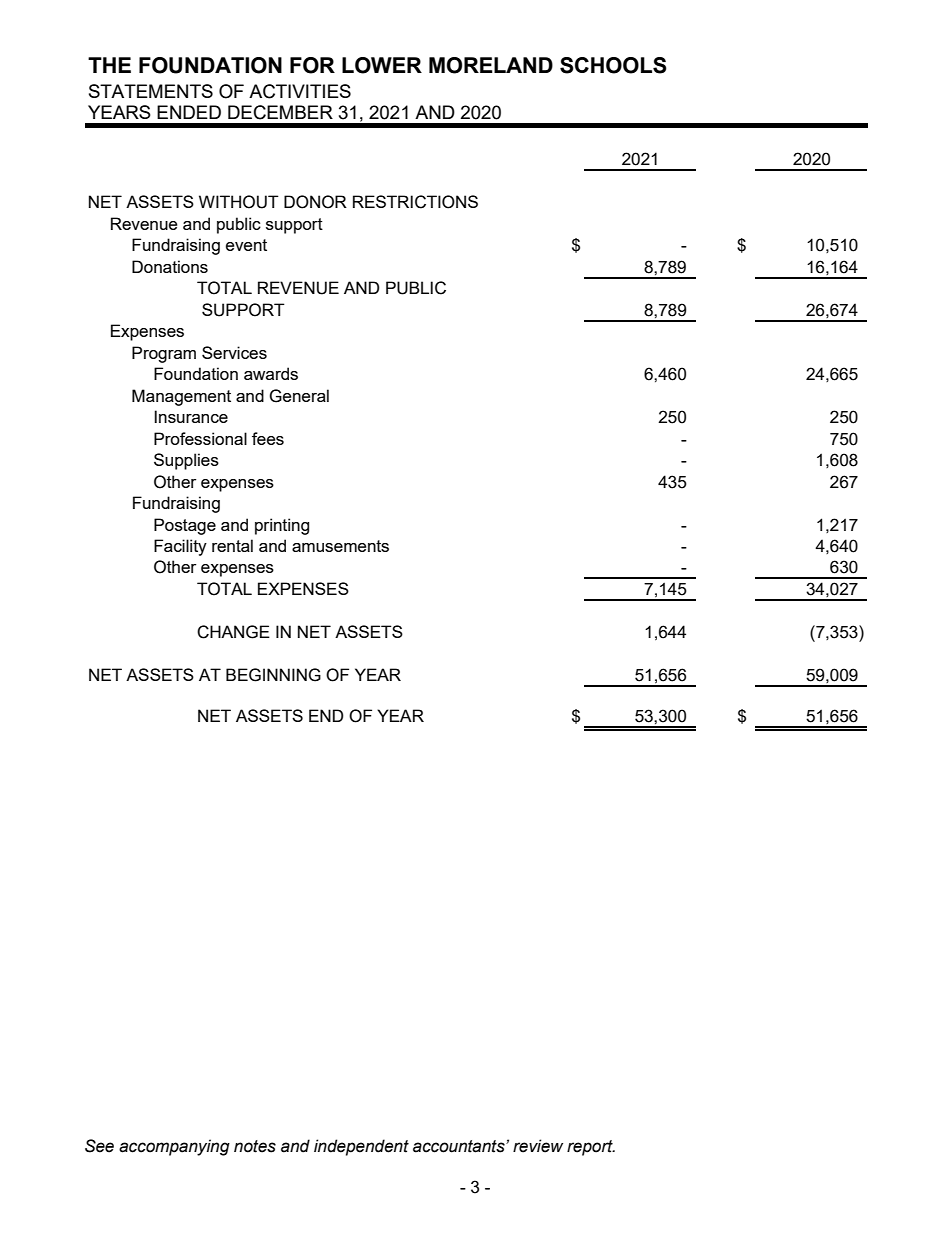 The height and width of the image is (1233, 952). What do you see at coordinates (282, 526) in the image?
I see `printing` at bounding box center [282, 526].
